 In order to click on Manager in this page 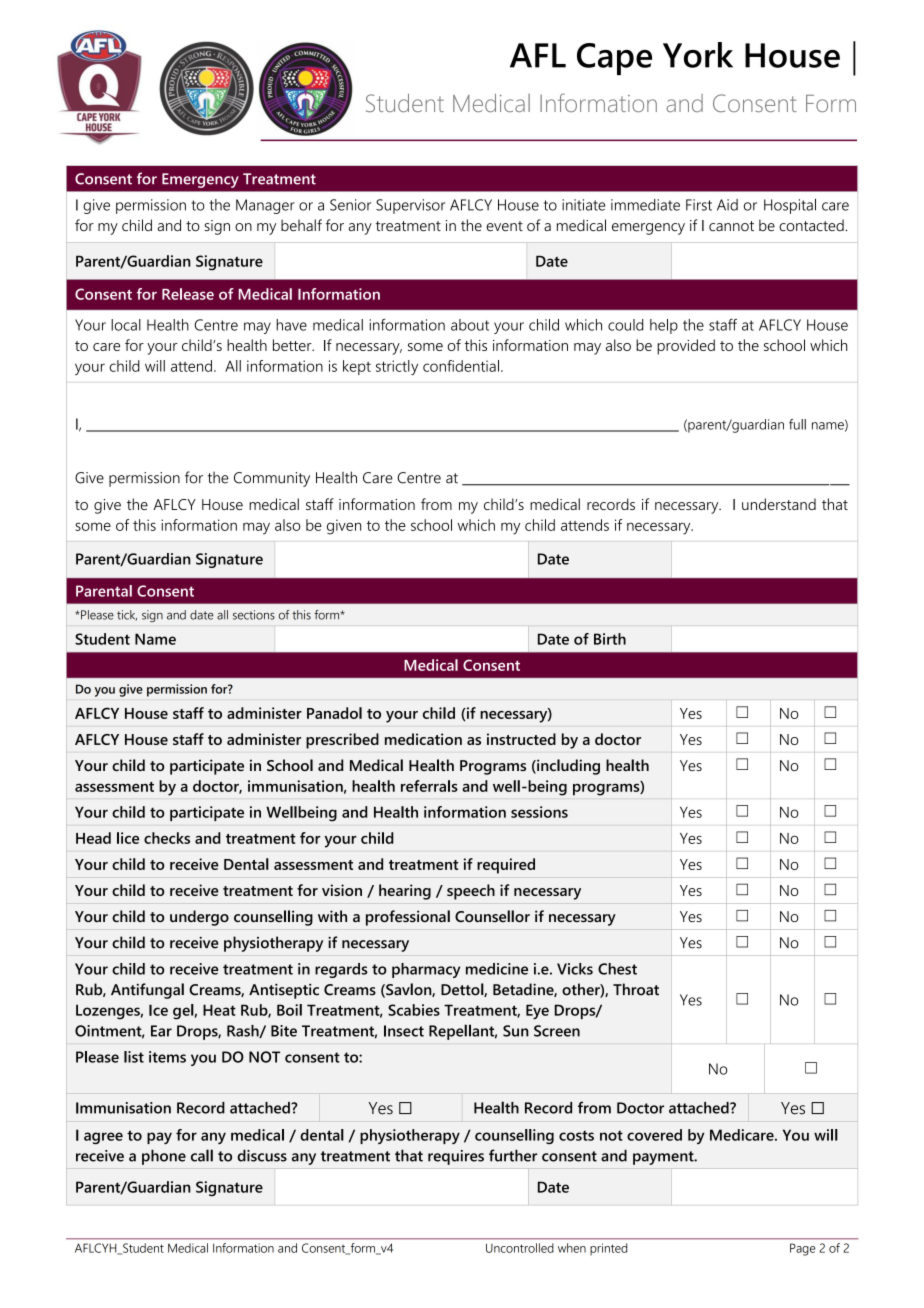, I will do `click(265, 206)`.
